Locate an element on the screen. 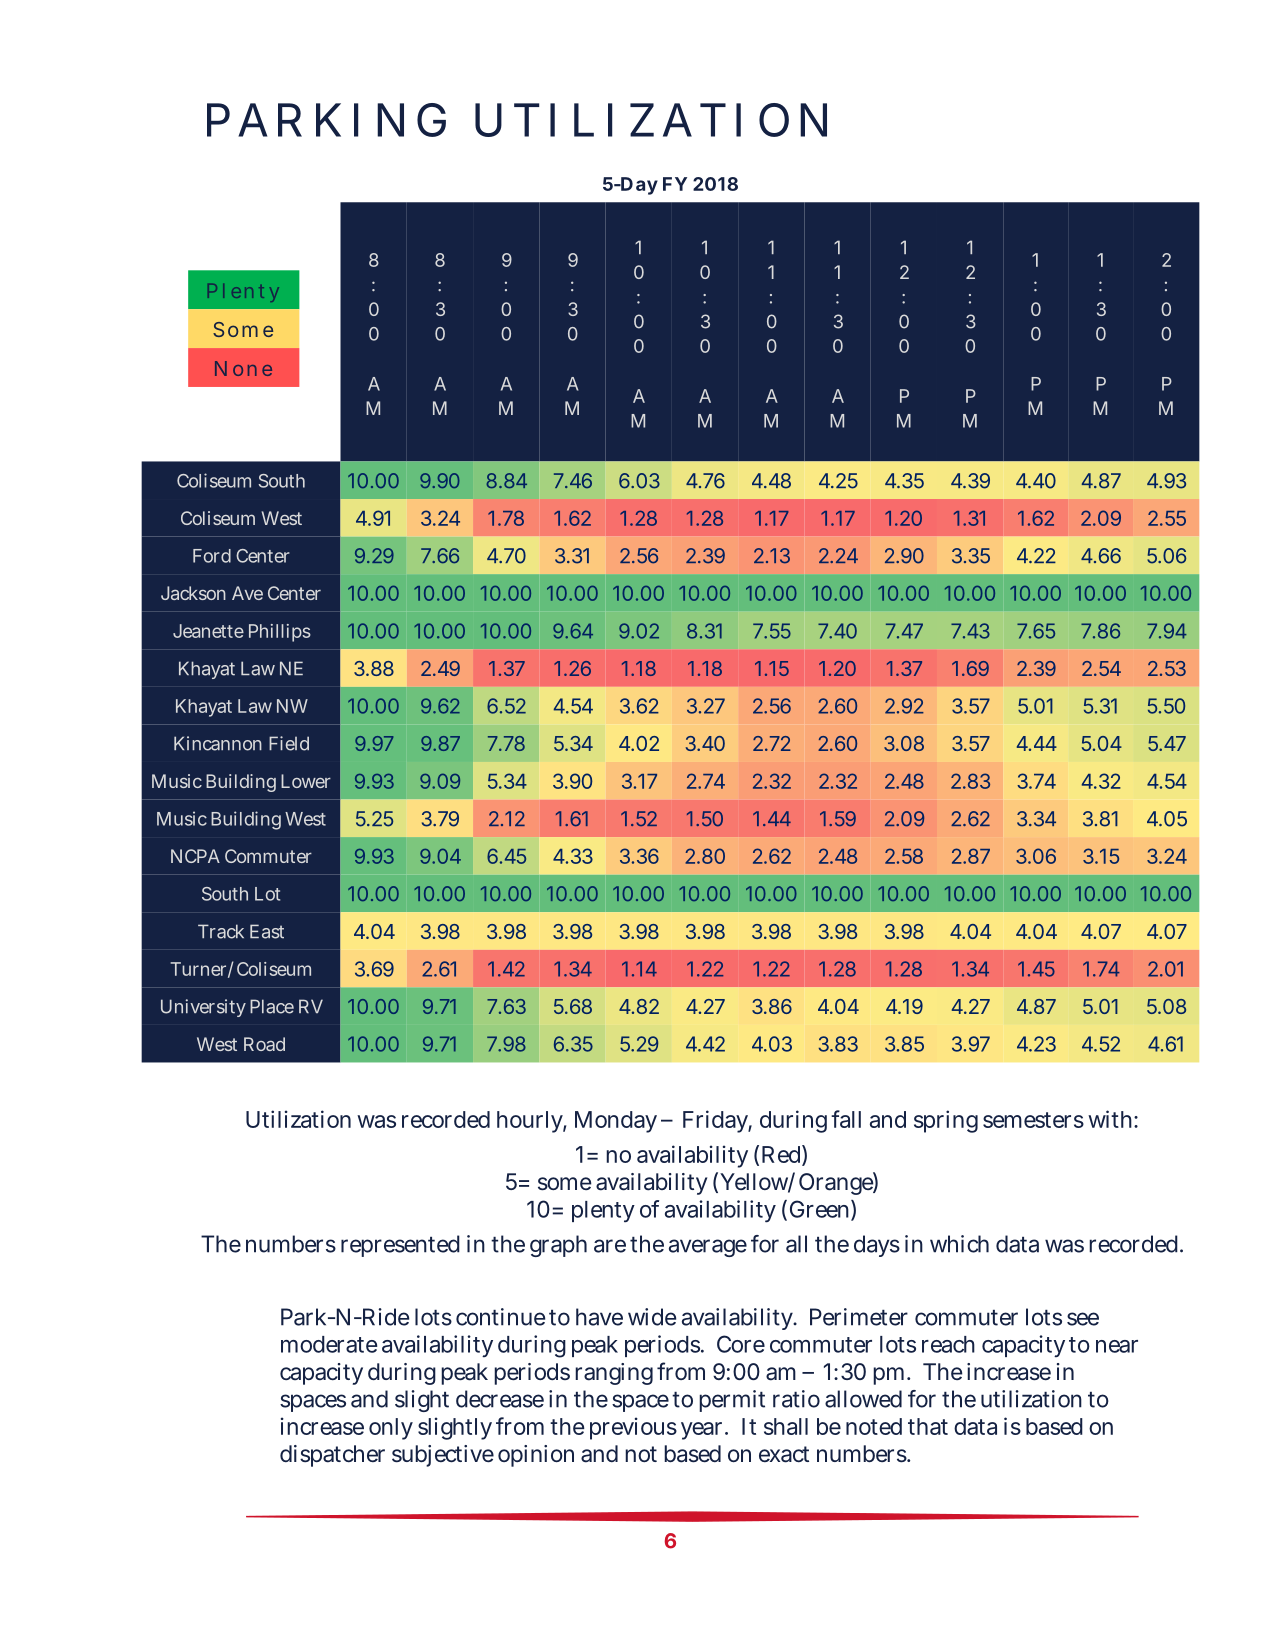  Jeanette is located at coordinates (208, 631).
